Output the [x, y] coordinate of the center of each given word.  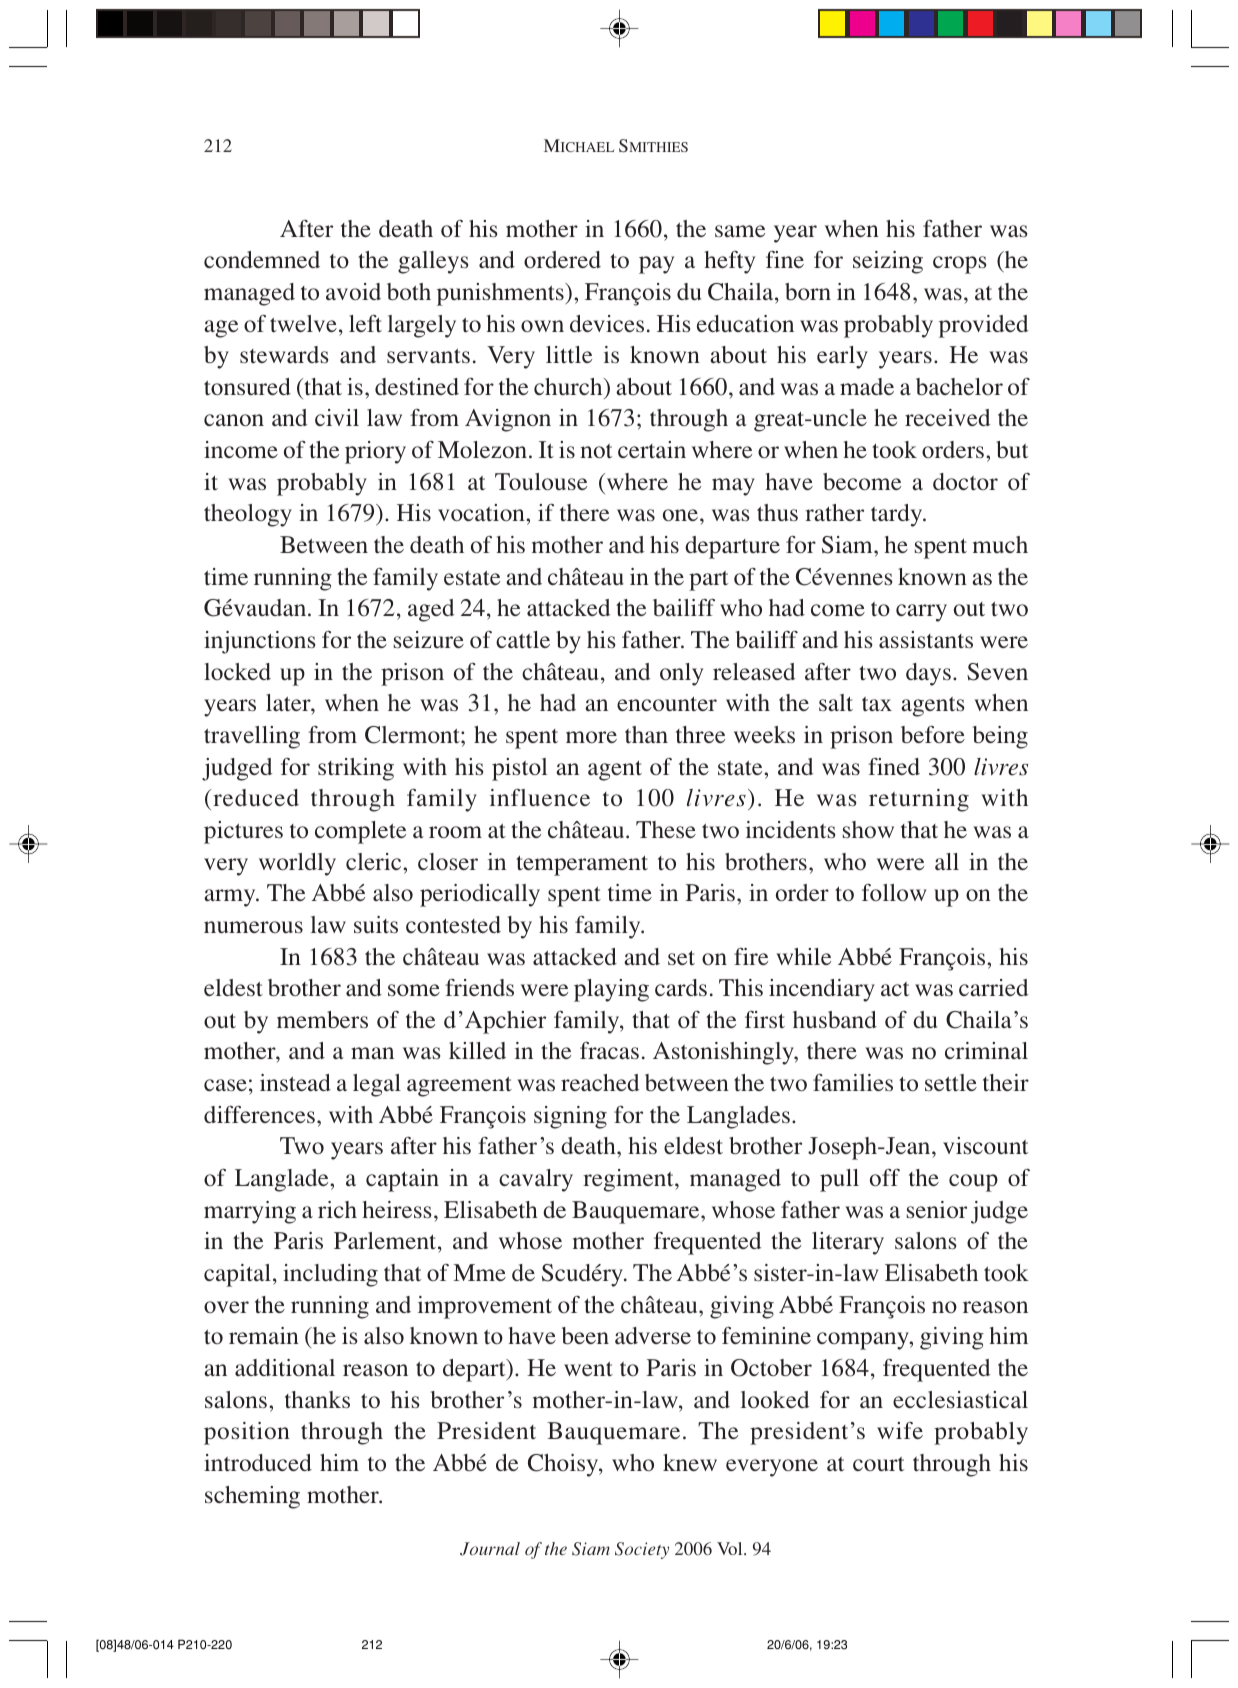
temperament [582, 866]
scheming [252, 1497]
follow [894, 892]
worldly [297, 864]
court [879, 1464]
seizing [888, 262]
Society [642, 1550]
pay [656, 265]
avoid [353, 291]
